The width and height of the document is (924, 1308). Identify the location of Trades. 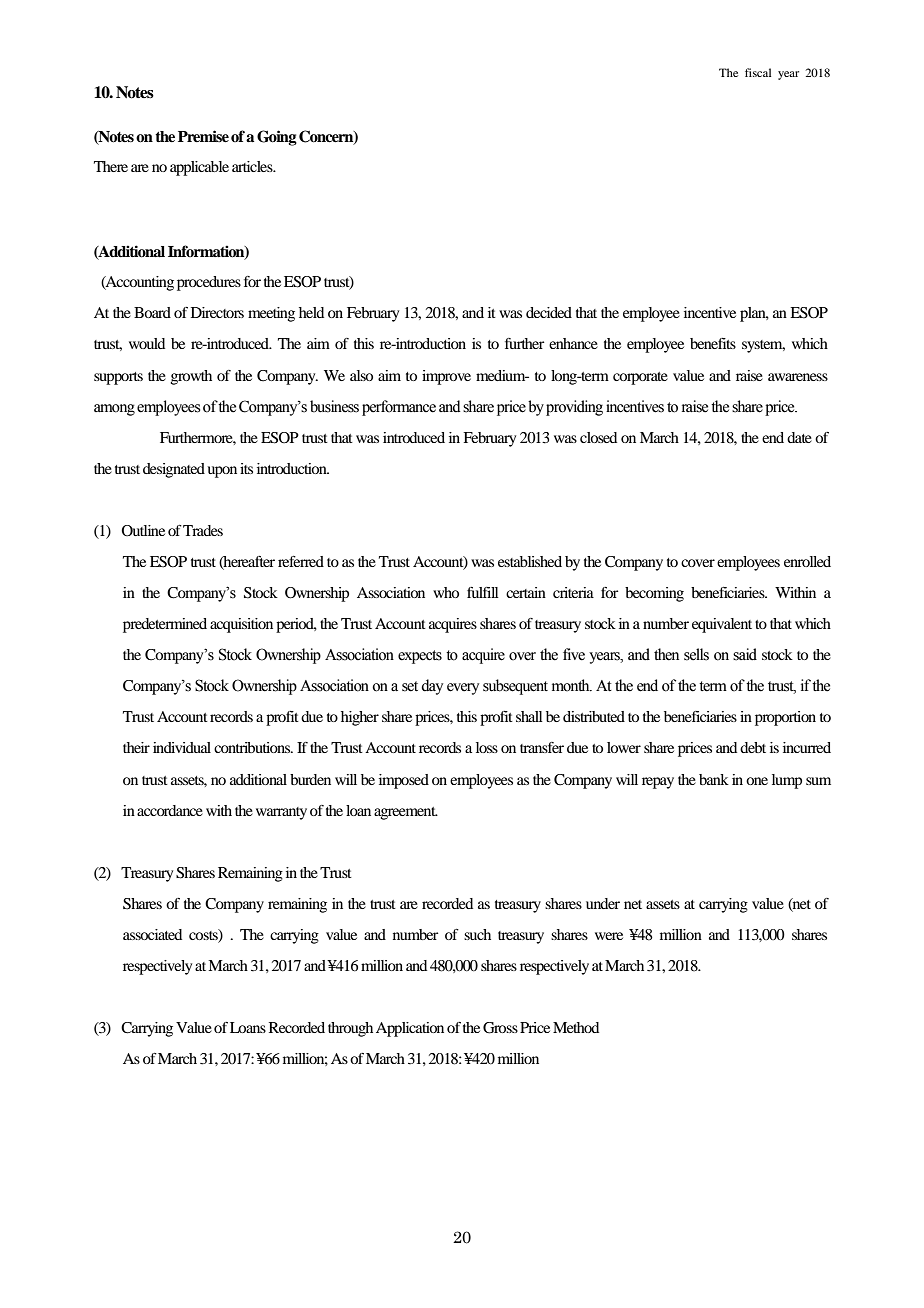
(203, 530).
